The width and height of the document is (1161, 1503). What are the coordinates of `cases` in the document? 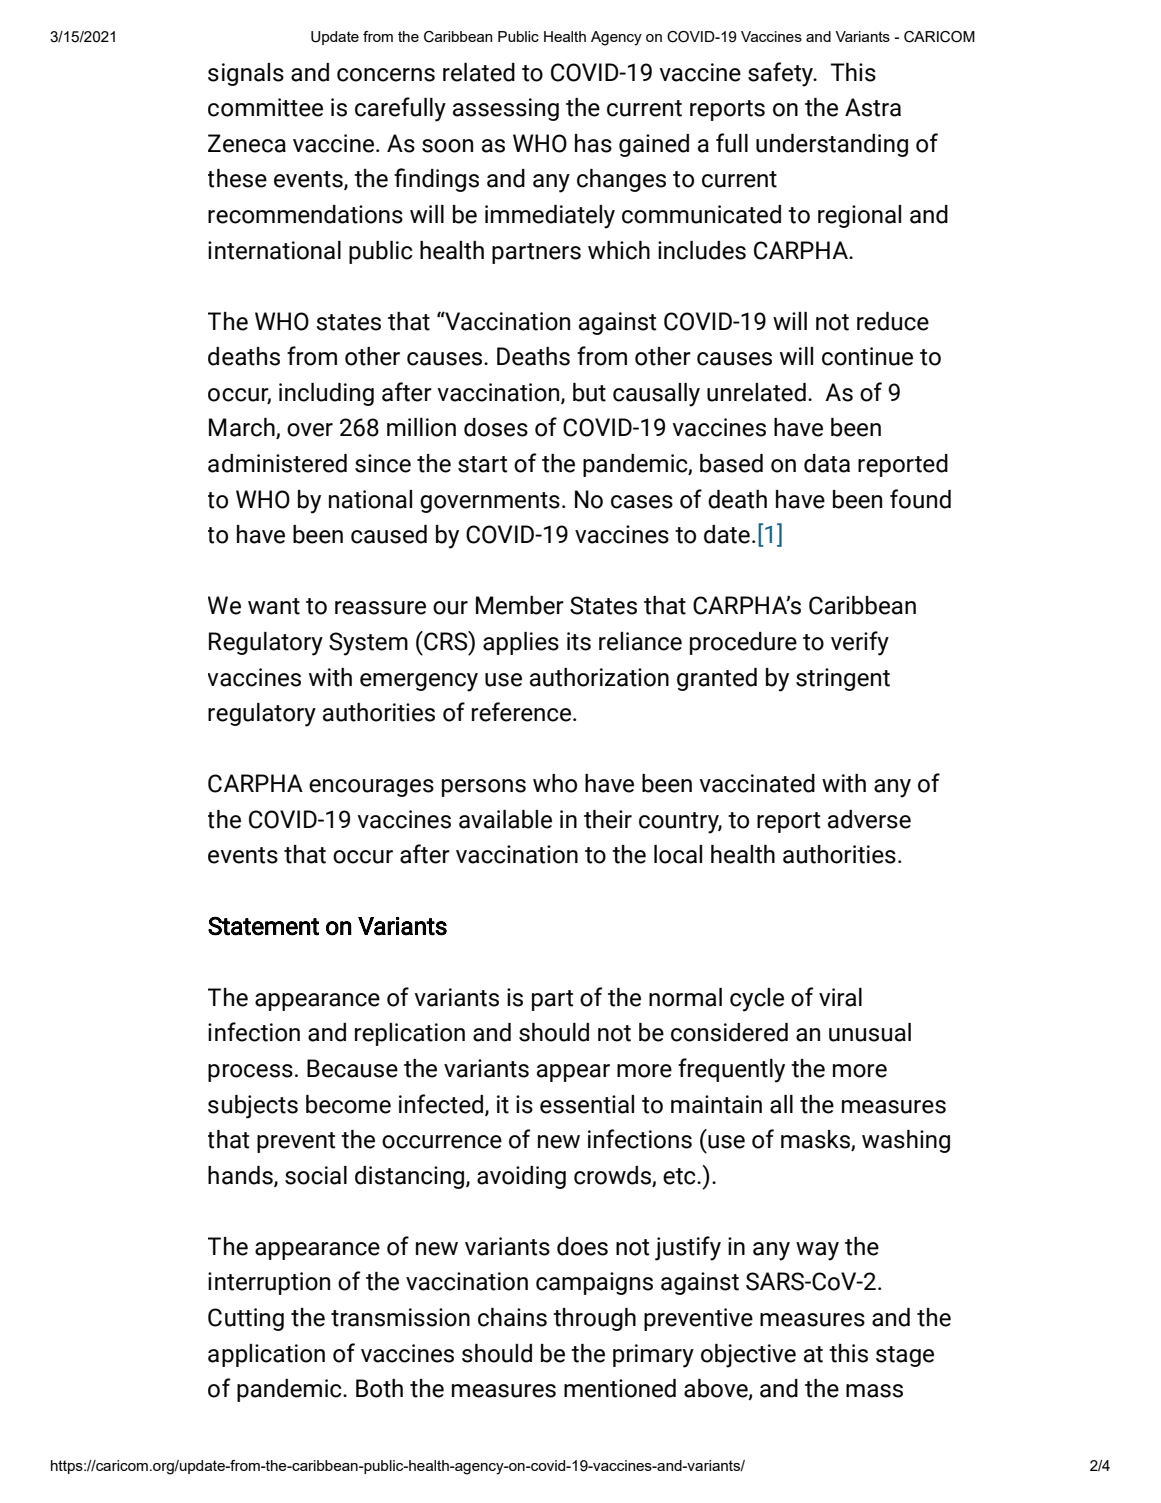 It's located at (642, 502).
